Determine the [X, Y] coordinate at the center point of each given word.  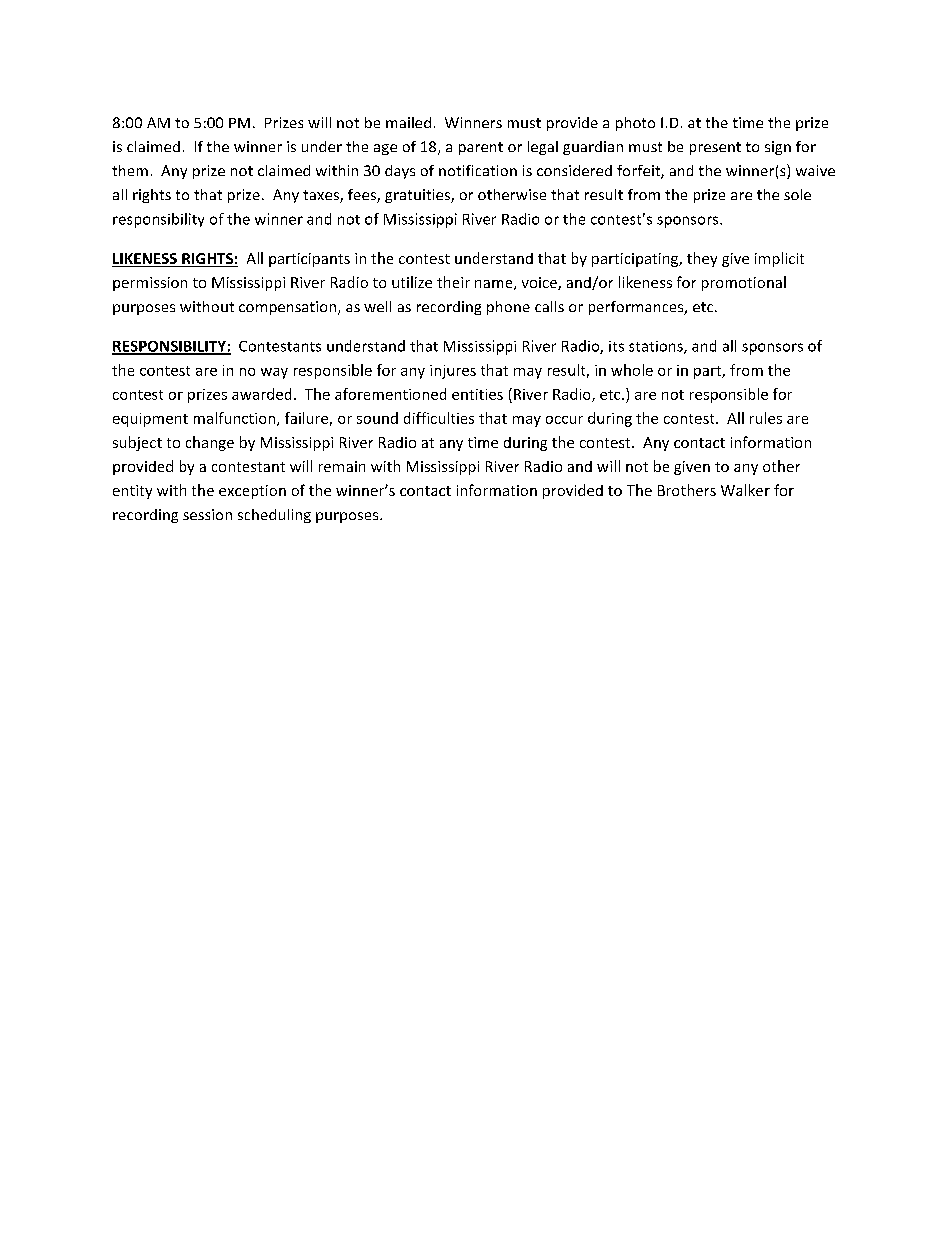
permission [150, 284]
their [453, 282]
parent [481, 148]
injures [453, 372]
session [207, 514]
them [130, 170]
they [702, 259]
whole [632, 370]
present [715, 148]
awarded [261, 394]
